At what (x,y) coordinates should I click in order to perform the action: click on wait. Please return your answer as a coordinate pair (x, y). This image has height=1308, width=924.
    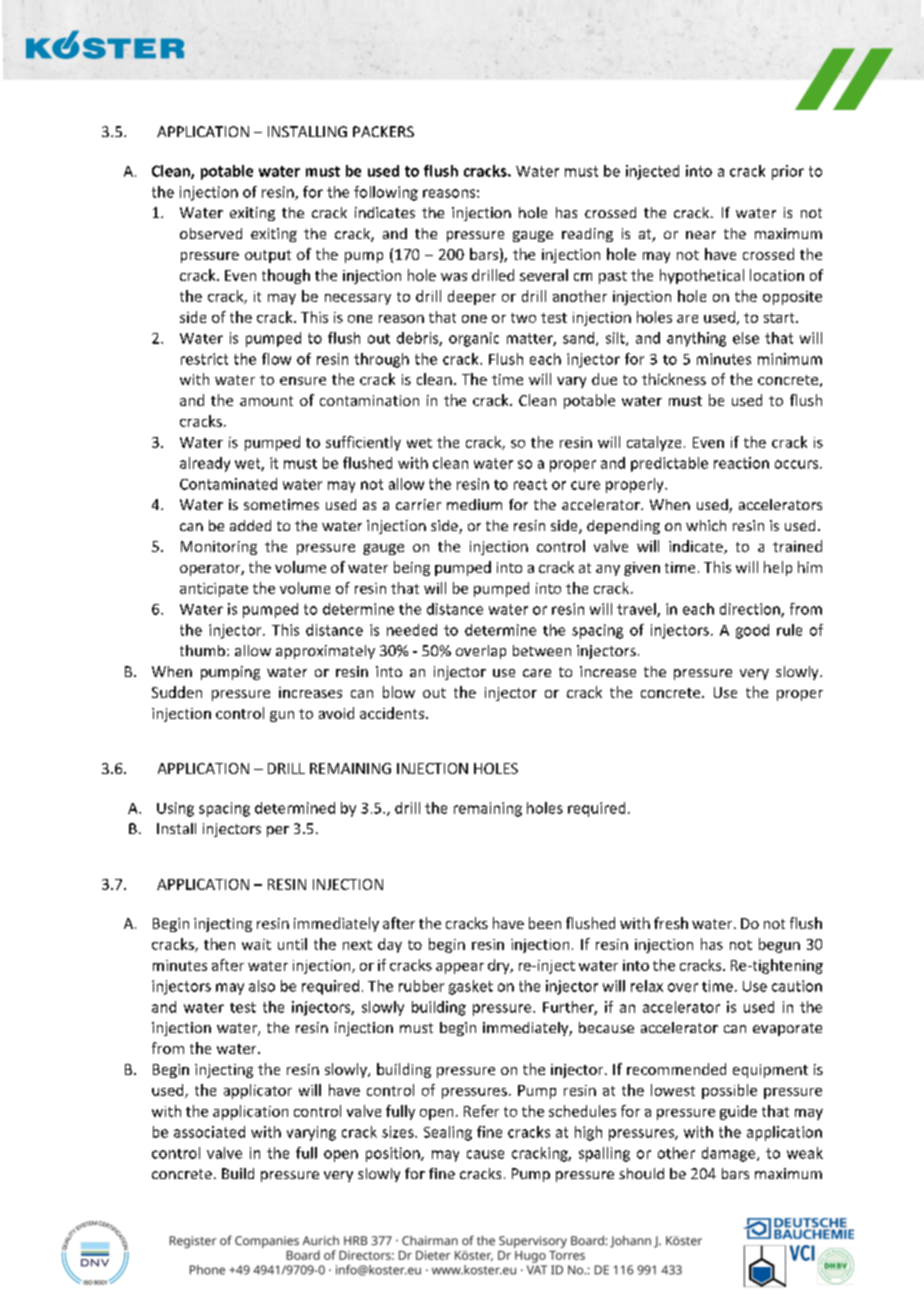
    Looking at the image, I should click on (256, 944).
